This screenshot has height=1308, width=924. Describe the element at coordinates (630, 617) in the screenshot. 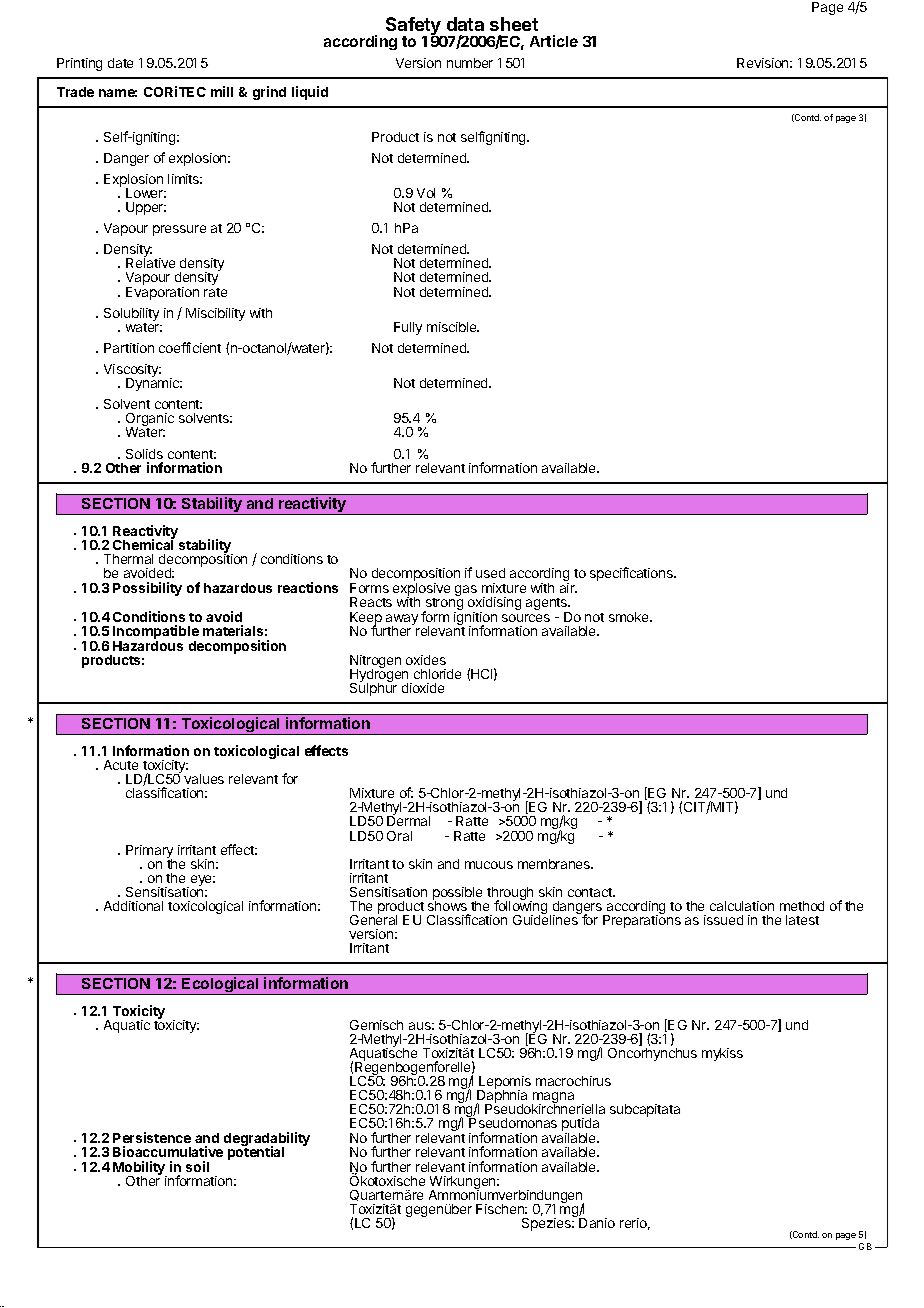

I see `smoke` at that location.
